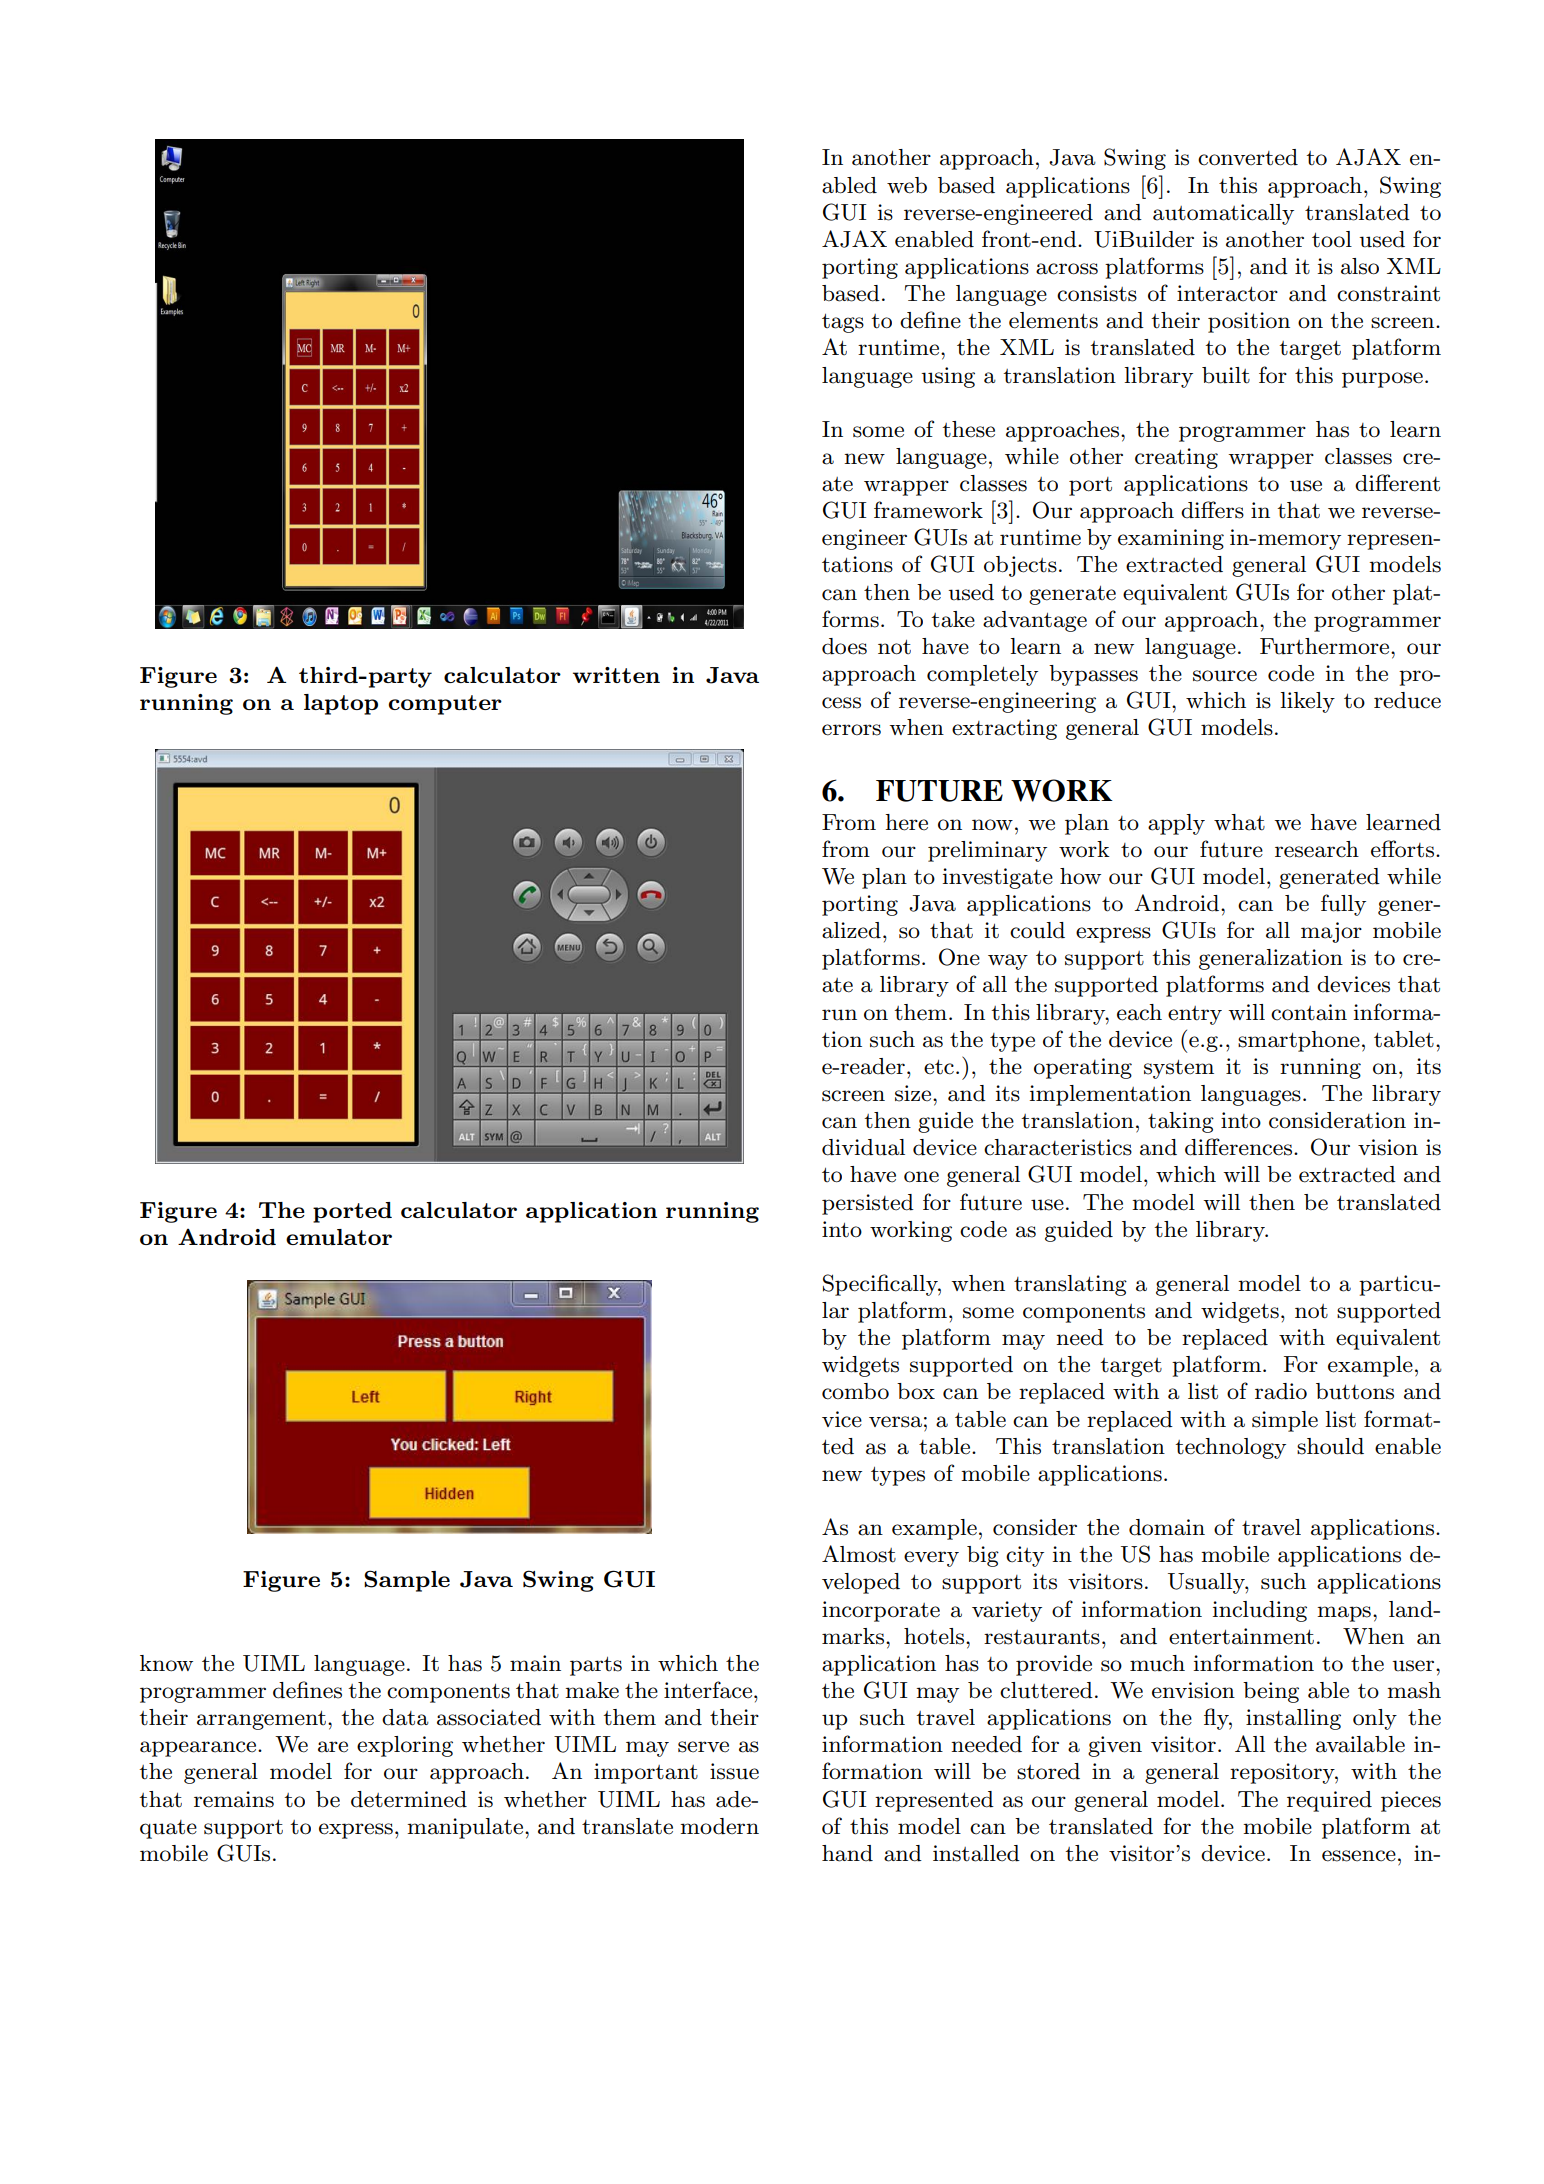 Image resolution: width=1544 pixels, height=2184 pixels. I want to click on does, so click(844, 646).
